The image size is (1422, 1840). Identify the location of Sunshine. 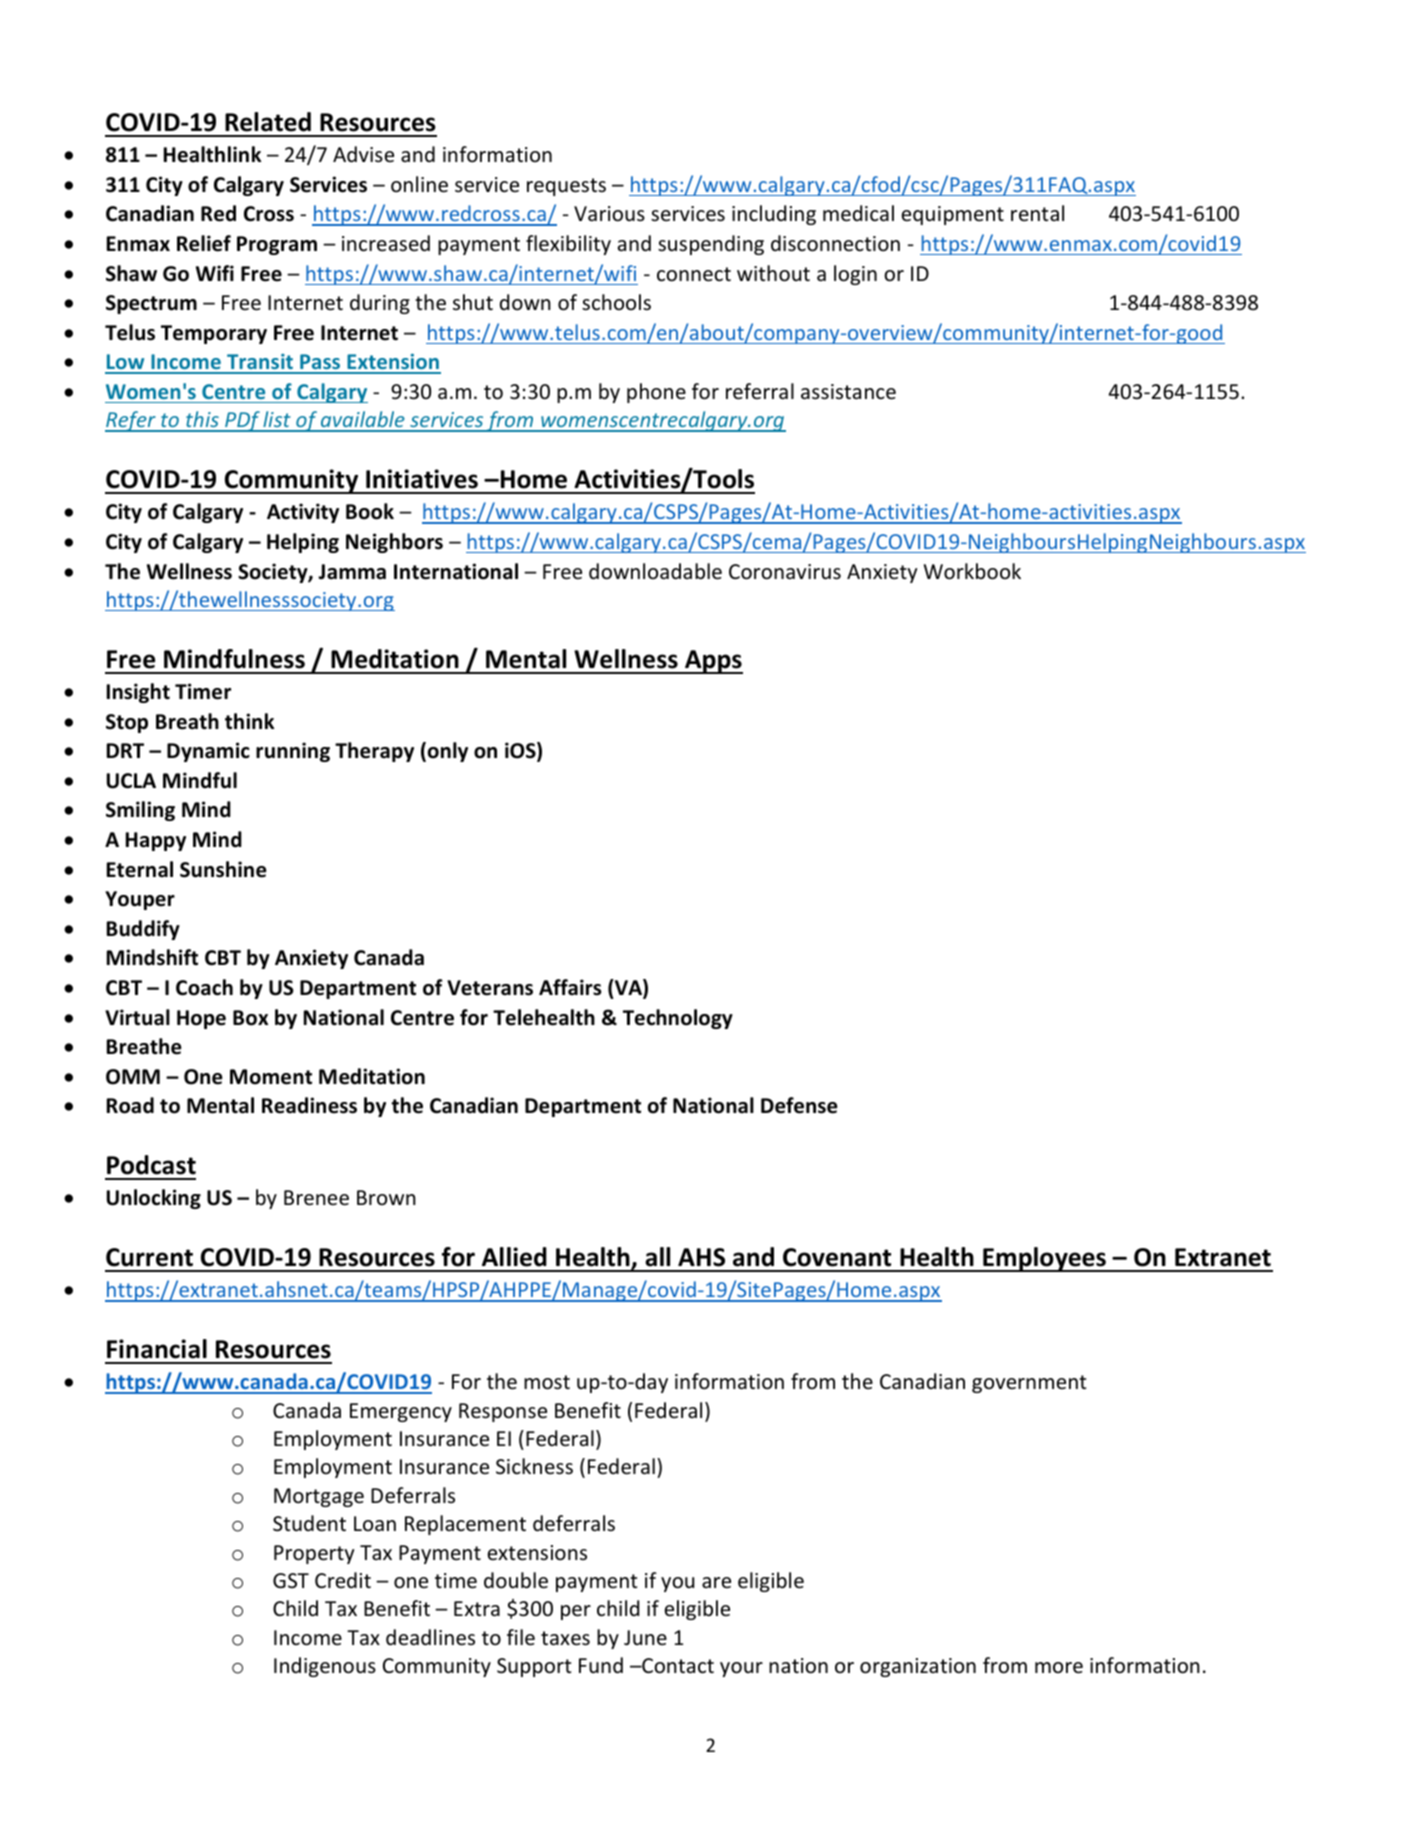
(223, 869).
